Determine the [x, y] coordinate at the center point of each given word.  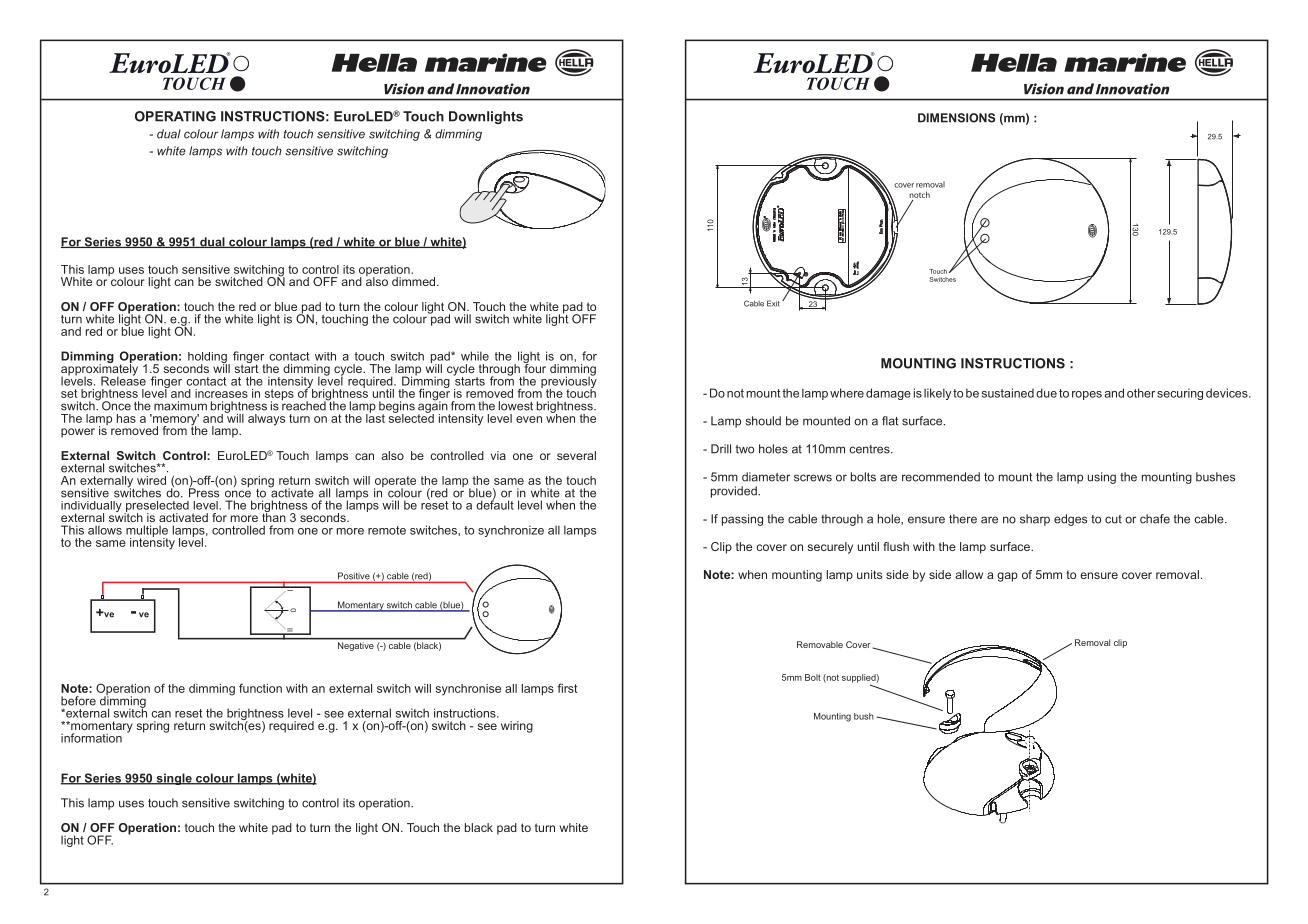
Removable [820, 644]
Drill [721, 449]
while [475, 356]
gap [1007, 577]
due [1046, 393]
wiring [517, 727]
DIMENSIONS [956, 118]
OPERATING [175, 116]
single [174, 779]
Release [123, 380]
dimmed [415, 281]
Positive [354, 576]
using [1102, 478]
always [266, 420]
